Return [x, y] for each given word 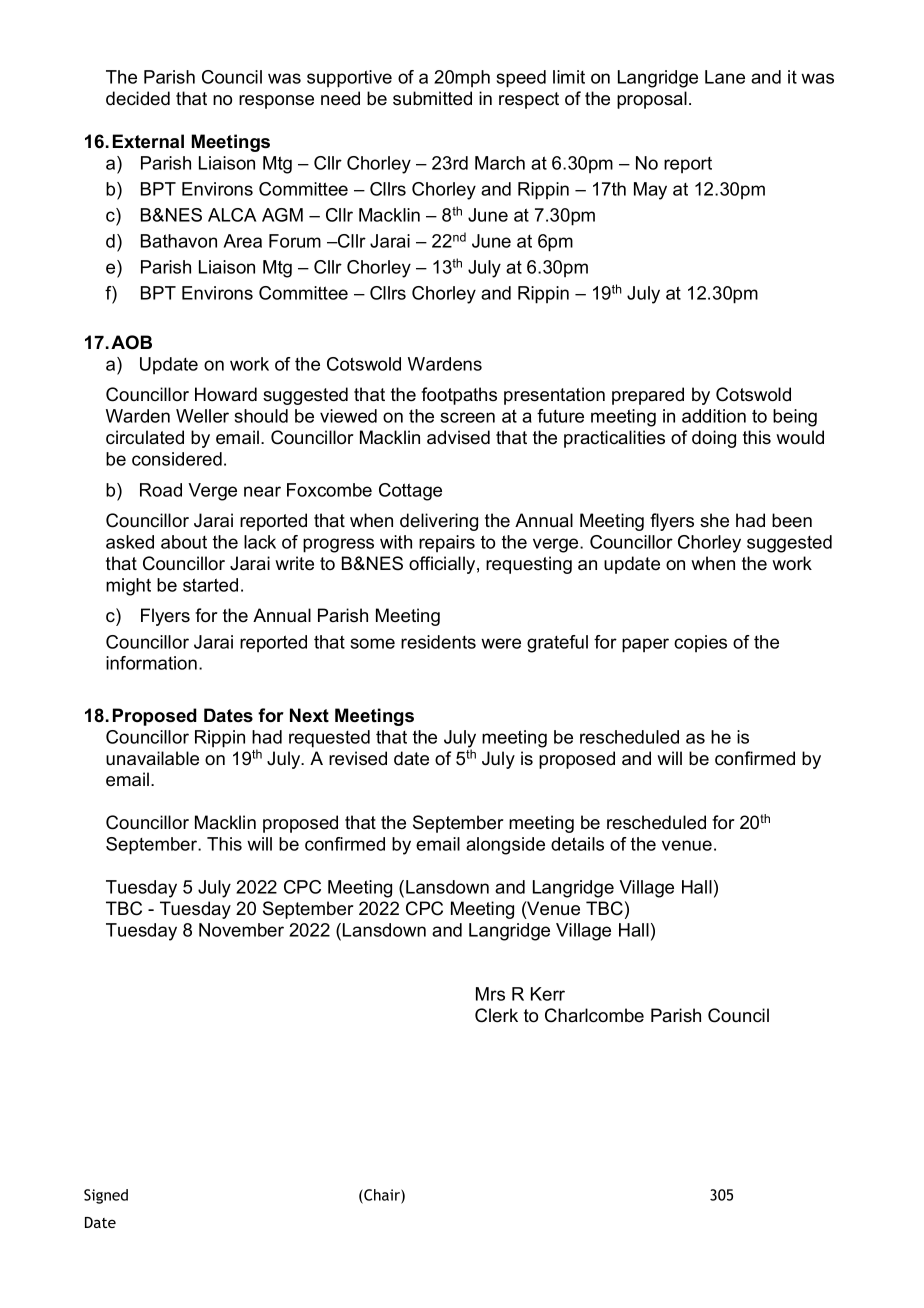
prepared [648, 396]
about [184, 542]
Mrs [490, 994]
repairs [447, 543]
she [714, 520]
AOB [131, 342]
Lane [725, 77]
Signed [106, 1196]
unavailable [152, 758]
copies [700, 643]
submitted [432, 98]
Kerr [548, 994]
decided [138, 98]
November [241, 930]
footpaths [459, 396]
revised [358, 758]
